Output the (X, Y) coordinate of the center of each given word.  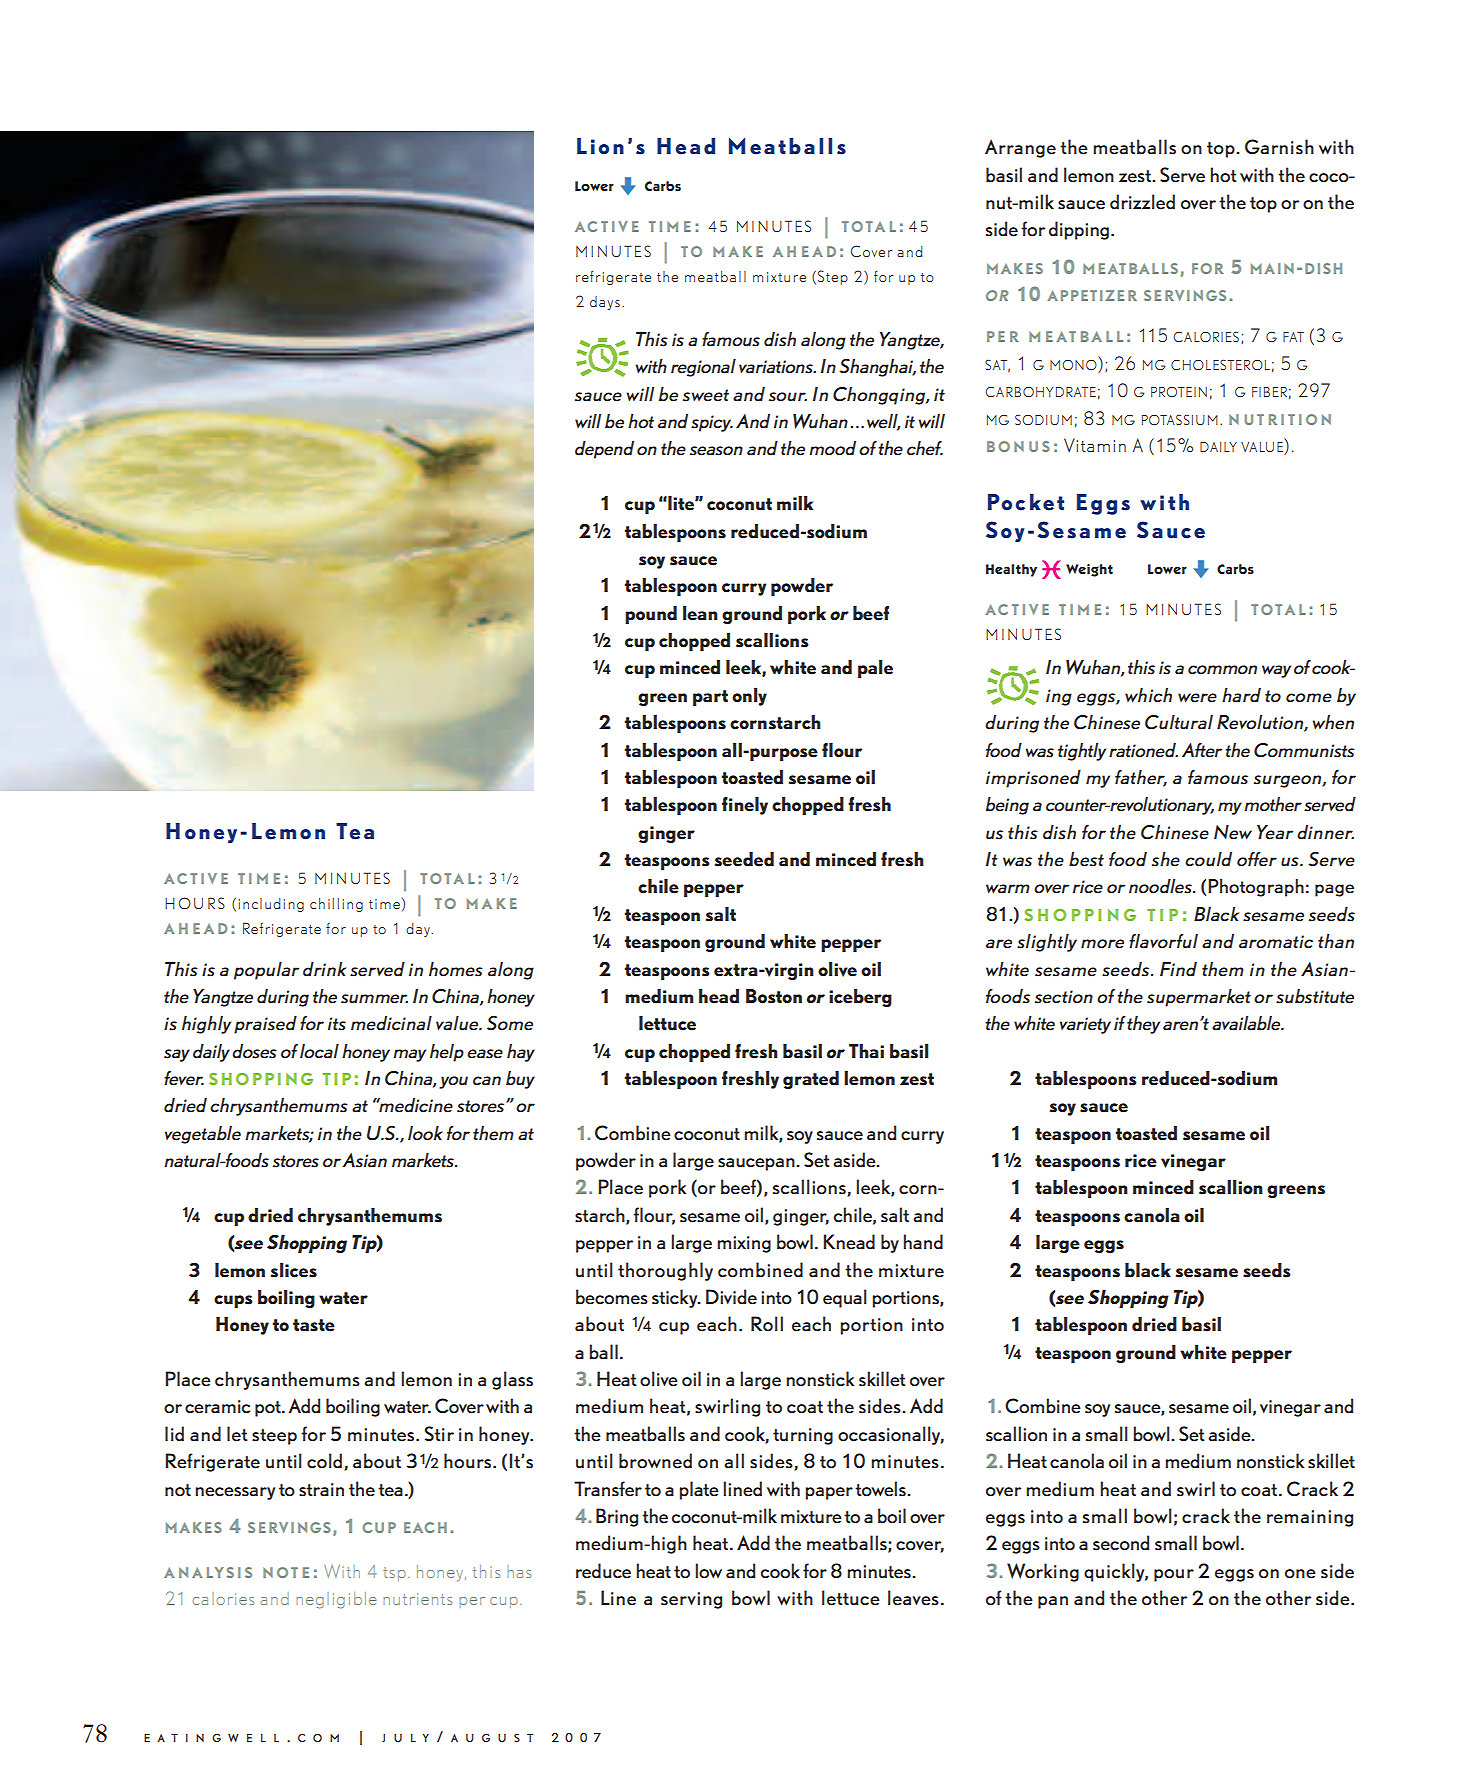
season (716, 451)
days (605, 303)
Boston (774, 996)
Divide (731, 1297)
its (337, 1024)
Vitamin (1095, 445)
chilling (336, 905)
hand (923, 1242)
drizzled (1142, 202)
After (1202, 750)
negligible (336, 1600)
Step (833, 277)
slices (294, 1270)
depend (604, 450)
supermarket (1199, 998)
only (749, 697)
